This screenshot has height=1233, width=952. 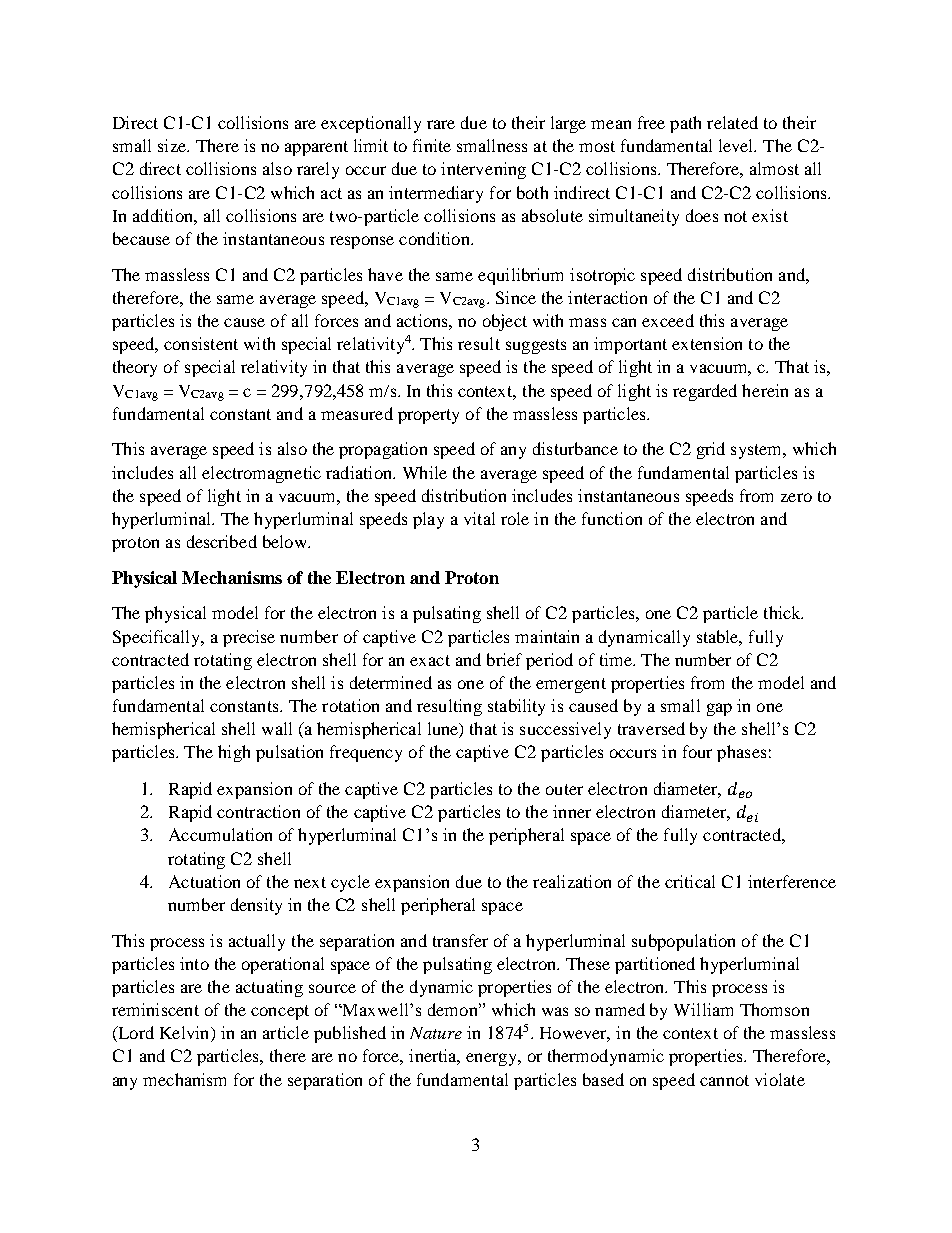 What do you see at coordinates (460, 940) in the screenshot?
I see `transfer` at bounding box center [460, 940].
